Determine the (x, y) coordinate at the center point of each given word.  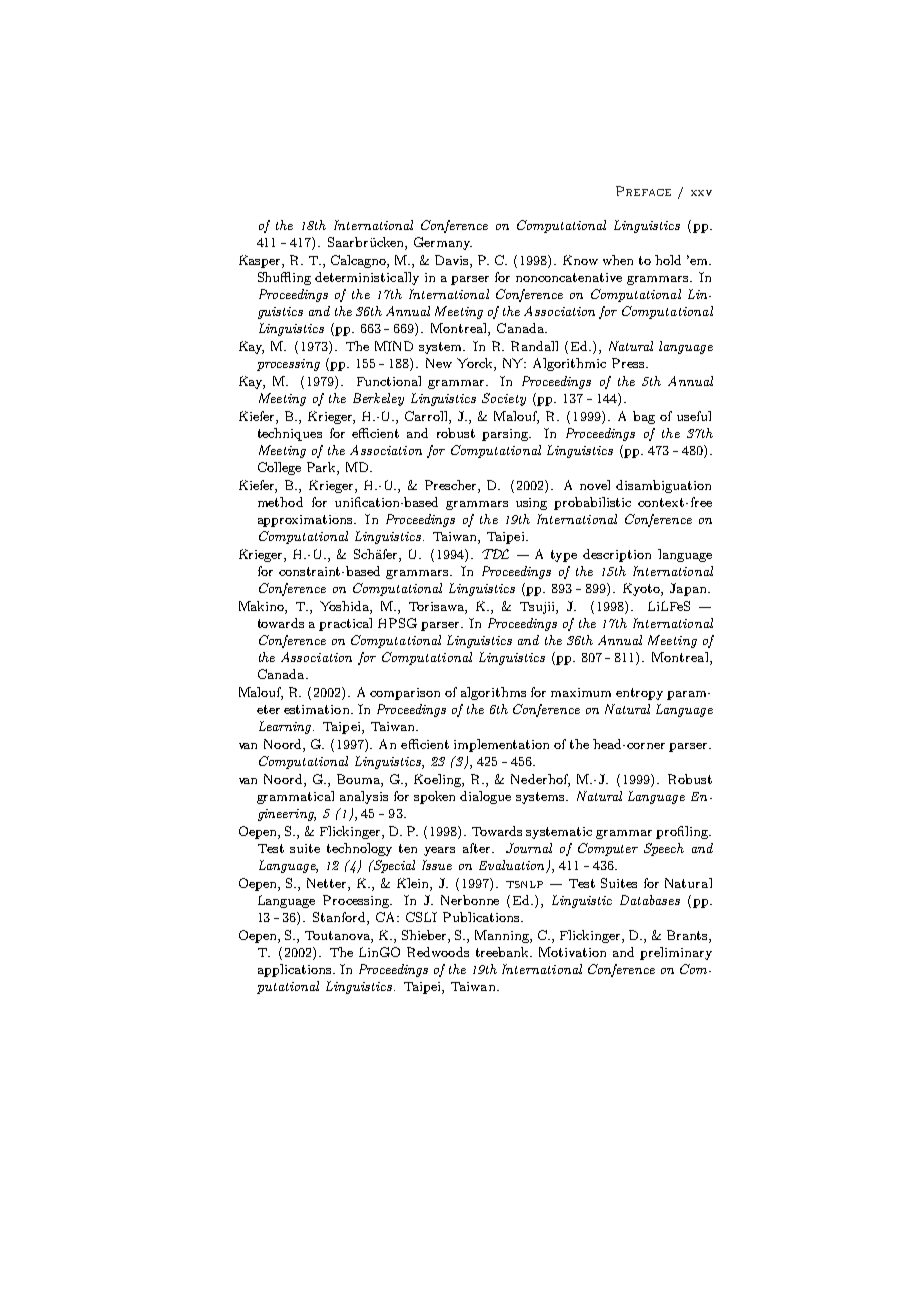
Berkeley (378, 399)
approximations (306, 521)
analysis (364, 797)
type (564, 556)
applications (296, 970)
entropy (639, 694)
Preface (643, 191)
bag (644, 417)
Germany (443, 243)
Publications (482, 917)
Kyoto (642, 589)
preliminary (676, 953)
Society (504, 399)
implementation (501, 745)
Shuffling (284, 278)
